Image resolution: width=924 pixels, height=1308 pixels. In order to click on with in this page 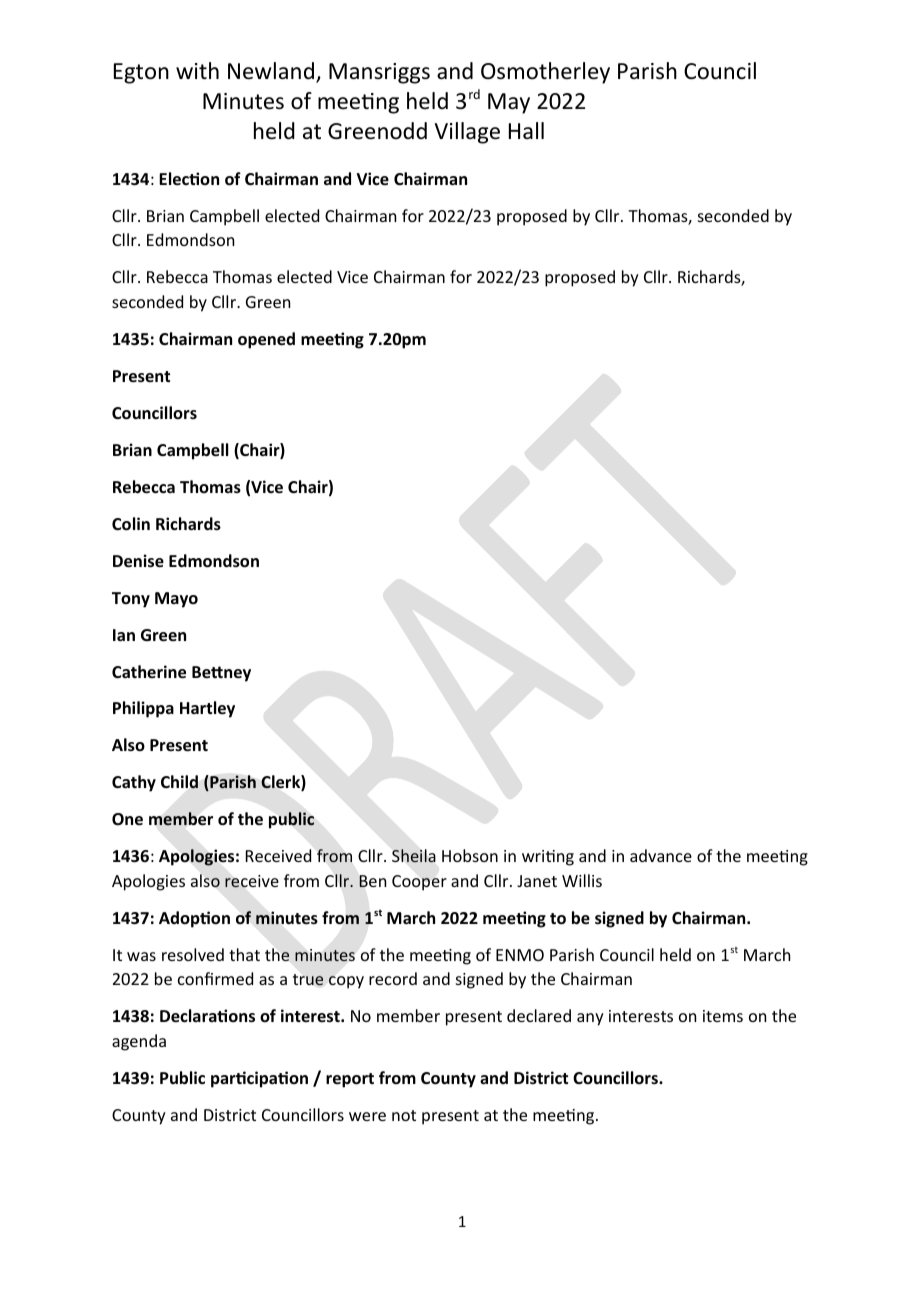, I will do `click(197, 70)`.
